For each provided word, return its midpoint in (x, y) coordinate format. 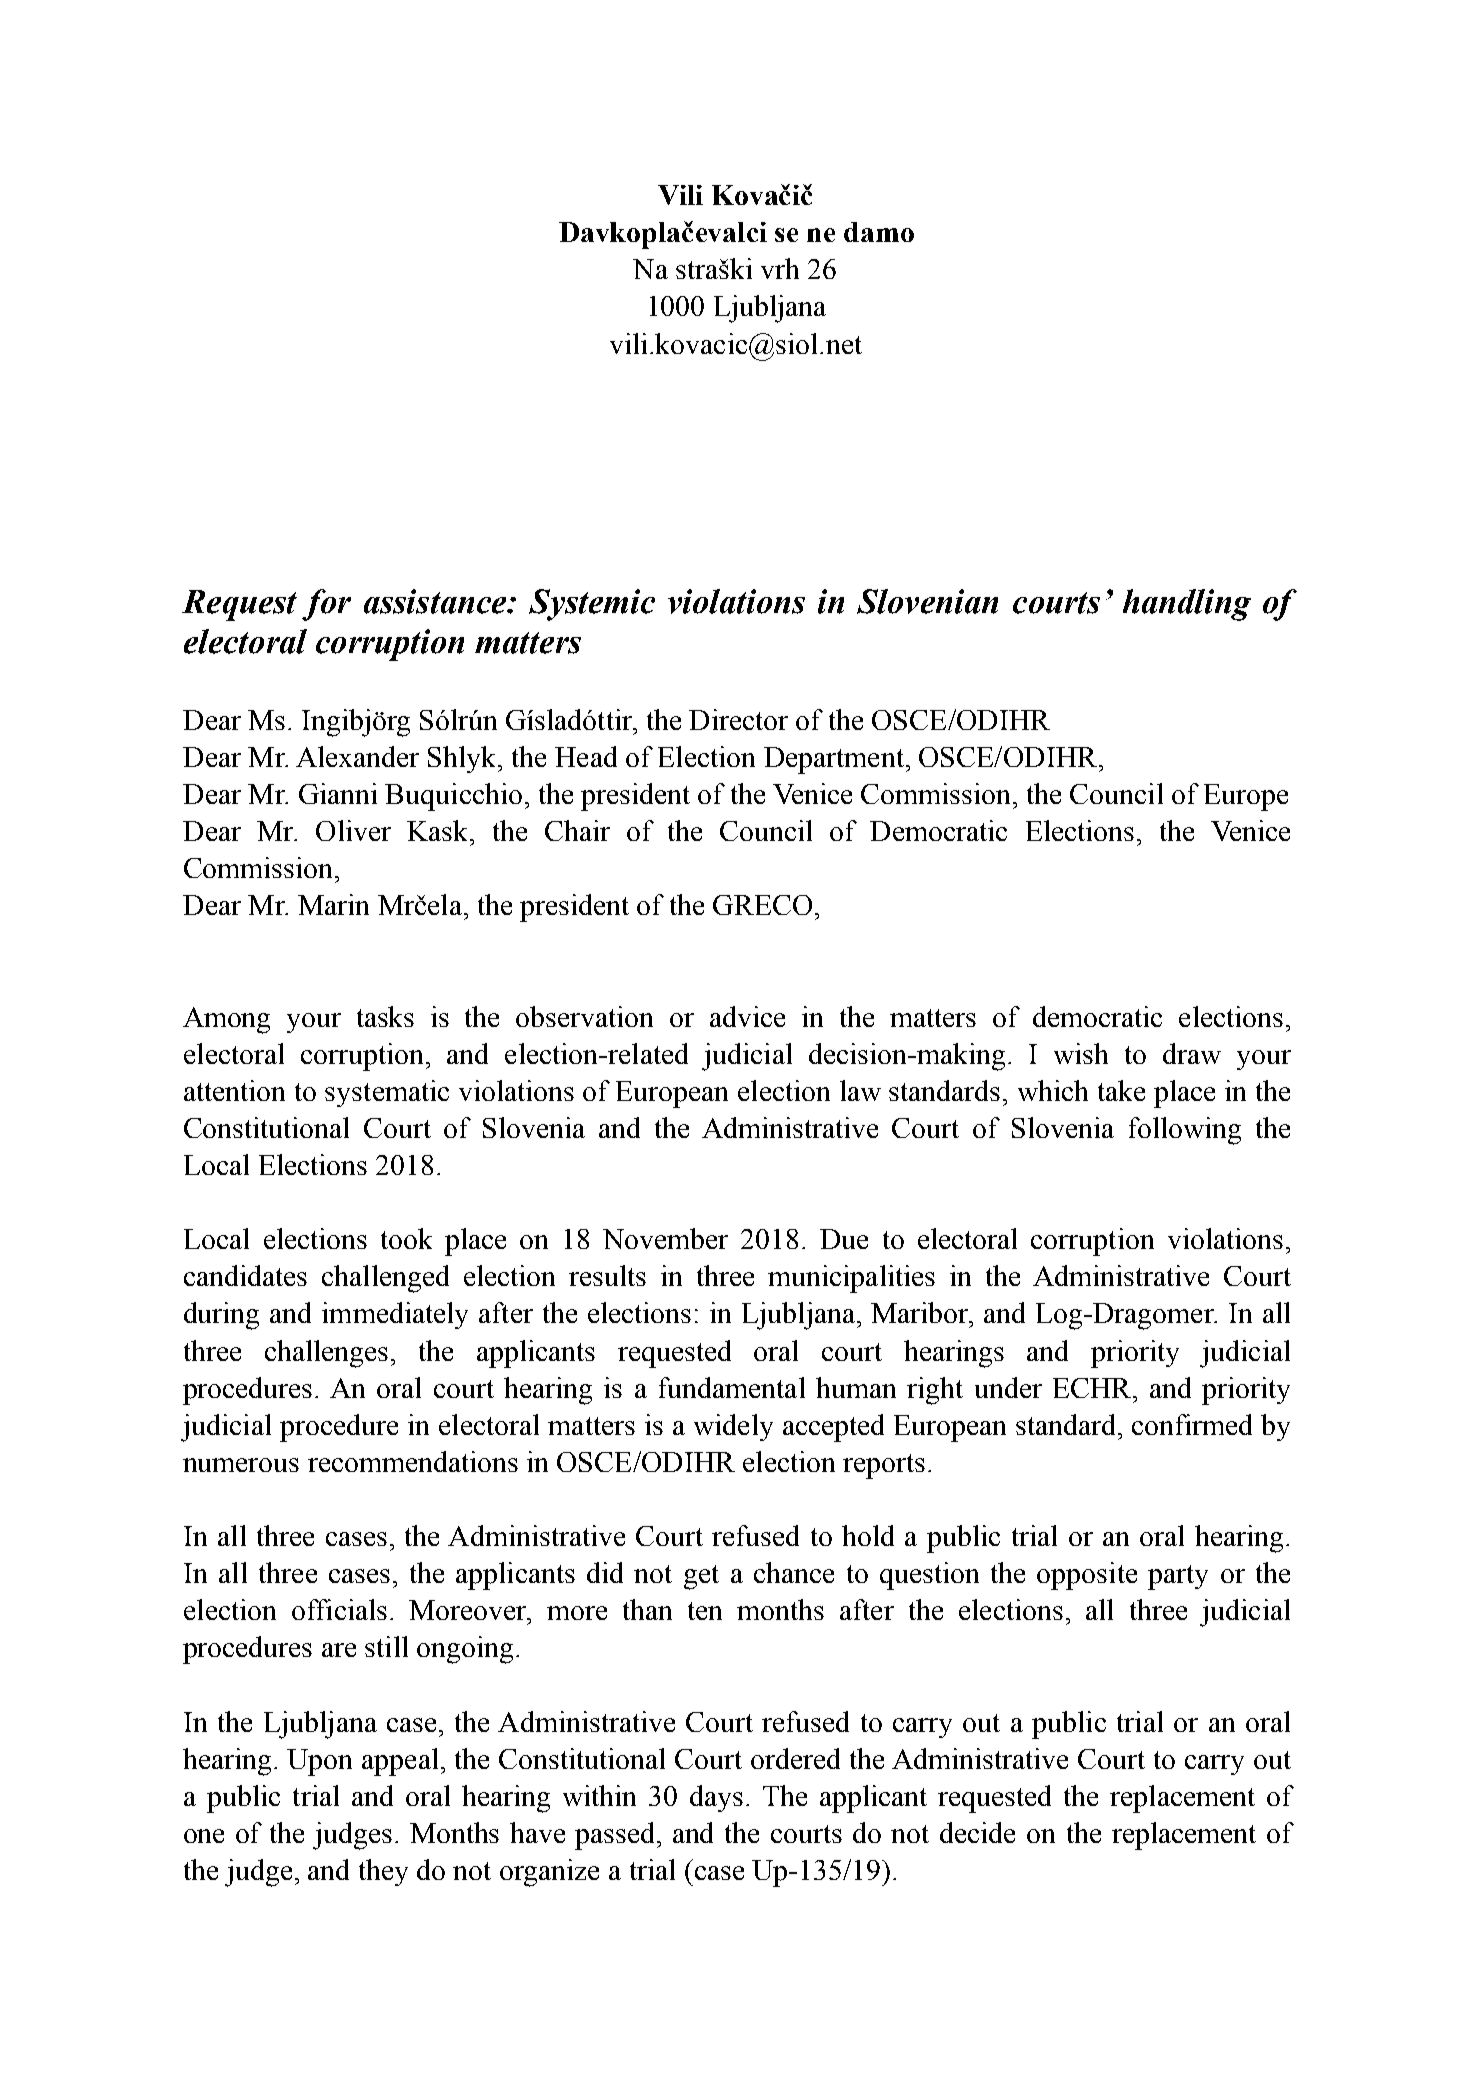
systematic (387, 1093)
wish (1081, 1053)
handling (1187, 605)
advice (747, 1016)
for (326, 605)
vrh (780, 268)
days (716, 1798)
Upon (319, 1762)
